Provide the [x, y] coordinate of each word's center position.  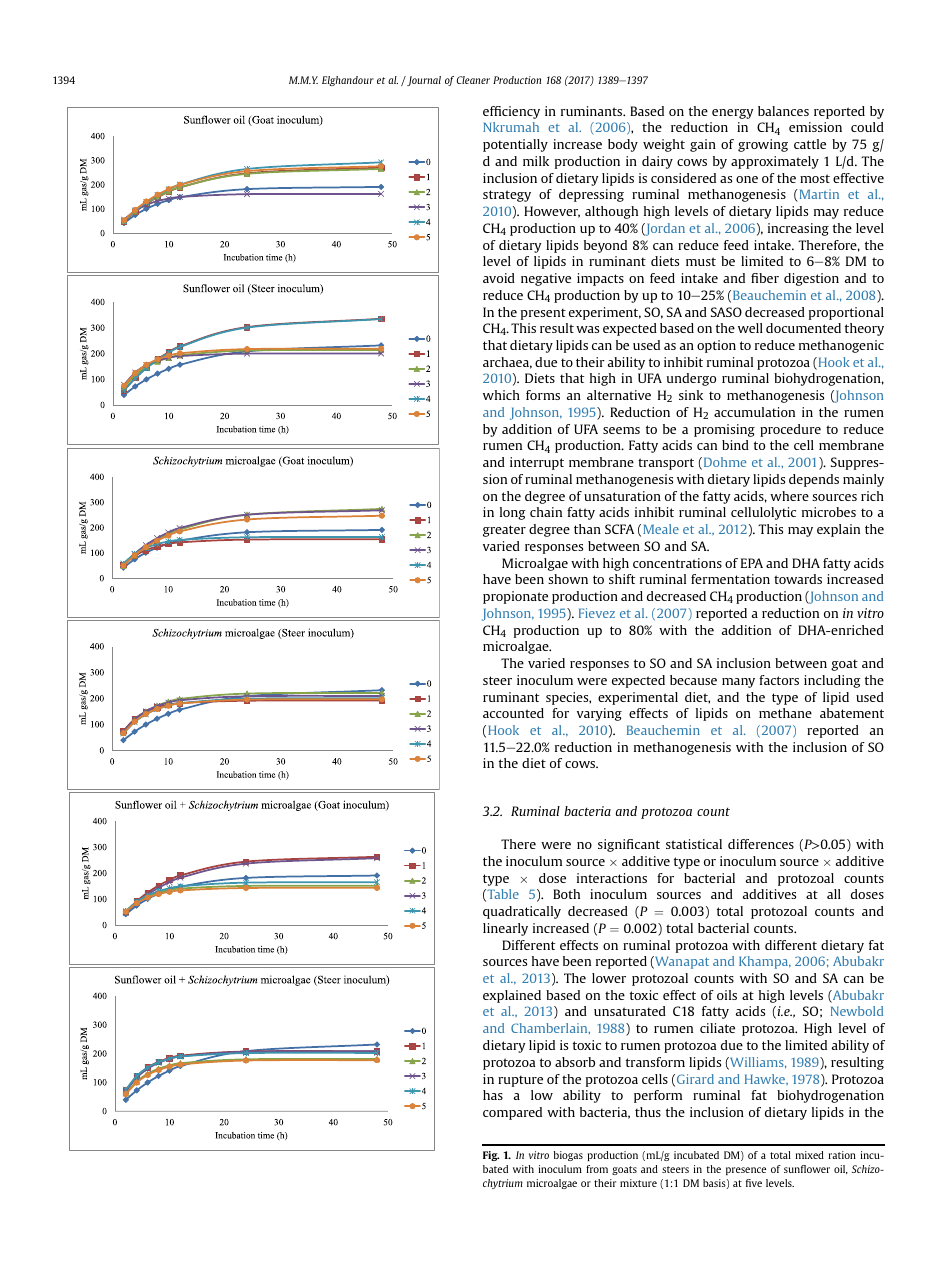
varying [599, 714]
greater [504, 531]
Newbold [857, 1011]
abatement [852, 713]
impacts [600, 279]
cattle [810, 144]
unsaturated [630, 1011]
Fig [491, 1156]
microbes [829, 512]
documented [803, 328]
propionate [515, 597]
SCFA [619, 529]
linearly [505, 929]
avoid [499, 278]
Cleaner [473, 80]
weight [664, 145]
